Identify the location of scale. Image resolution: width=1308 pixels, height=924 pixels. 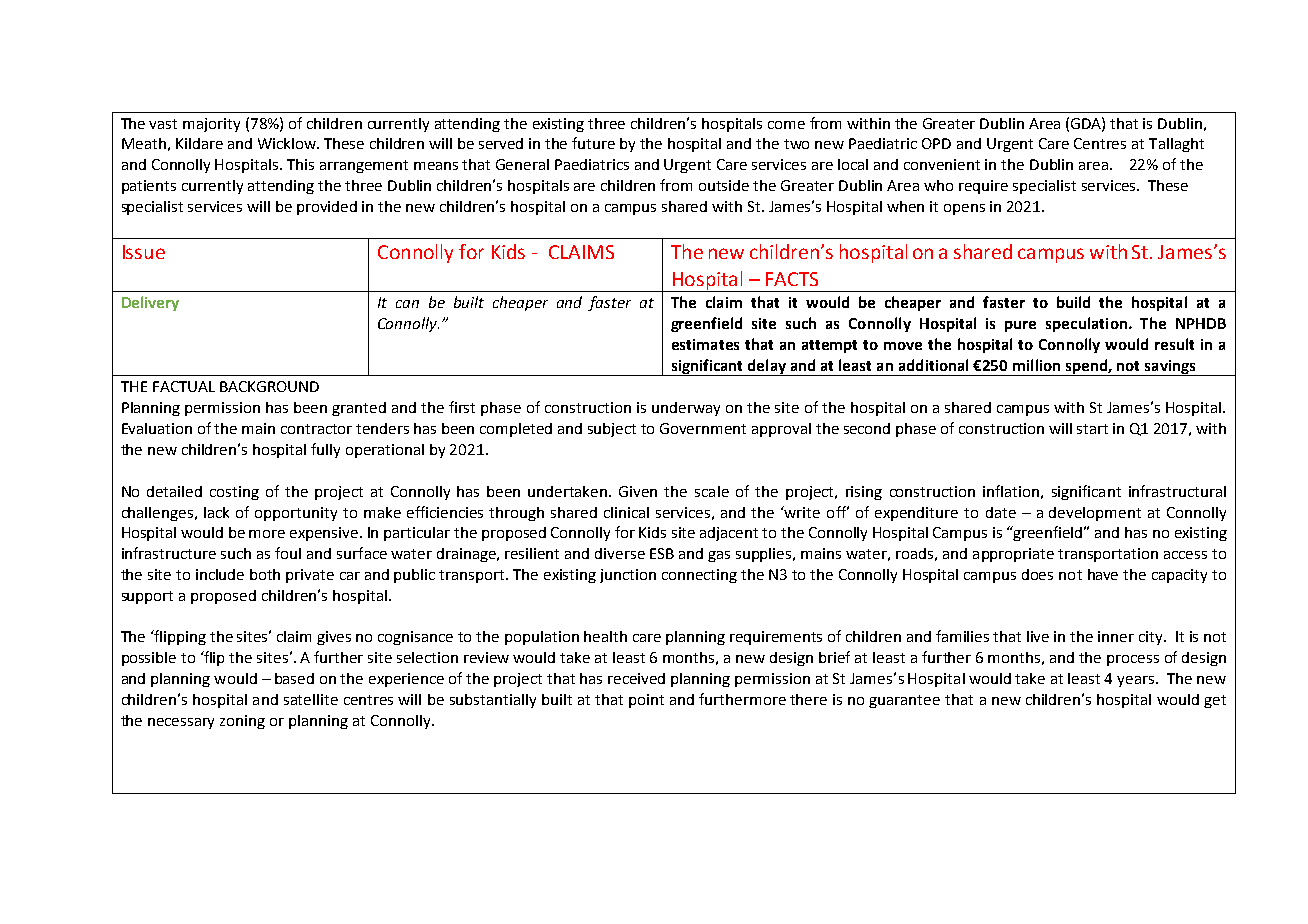
(712, 491).
